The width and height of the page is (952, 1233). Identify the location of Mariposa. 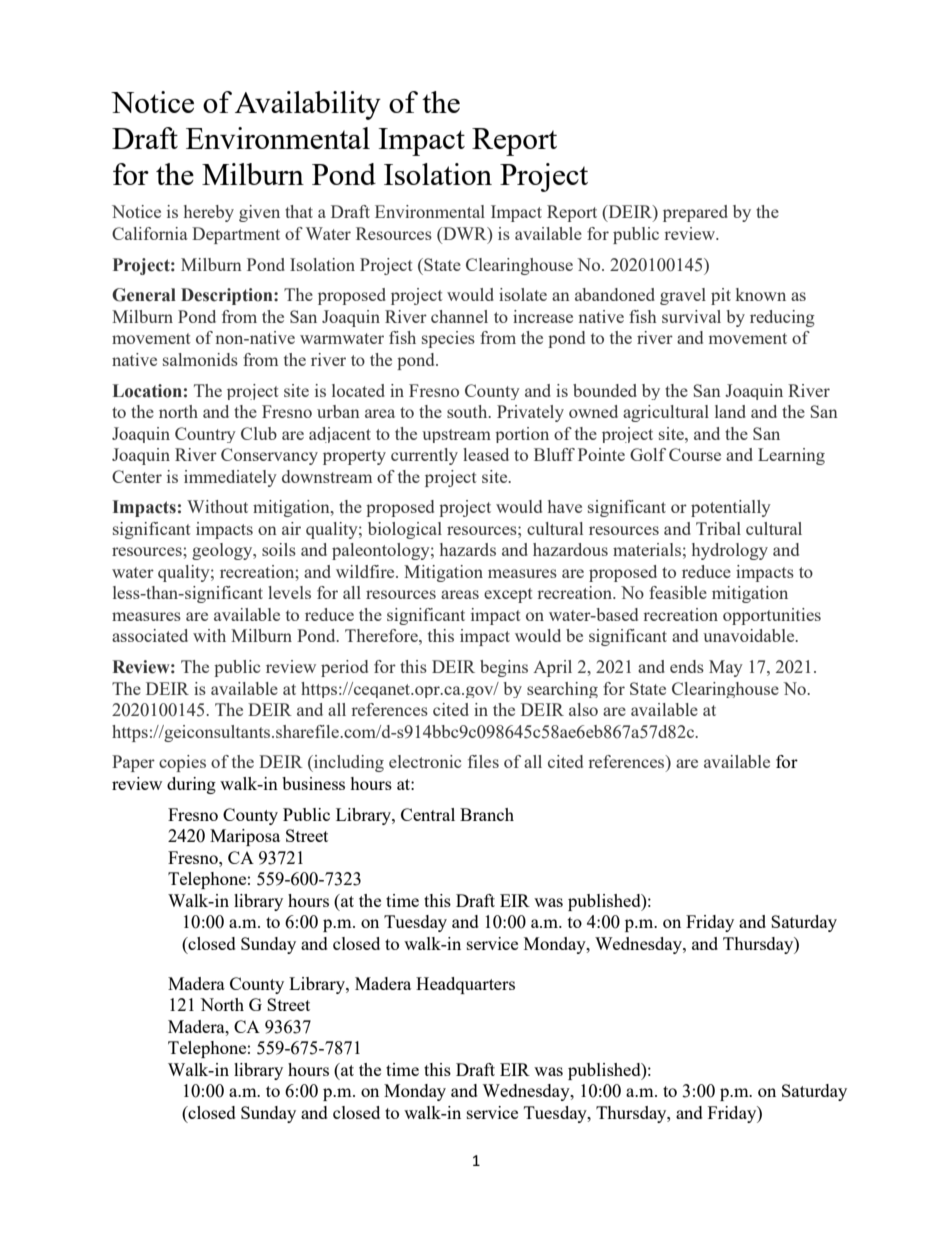
(245, 837).
